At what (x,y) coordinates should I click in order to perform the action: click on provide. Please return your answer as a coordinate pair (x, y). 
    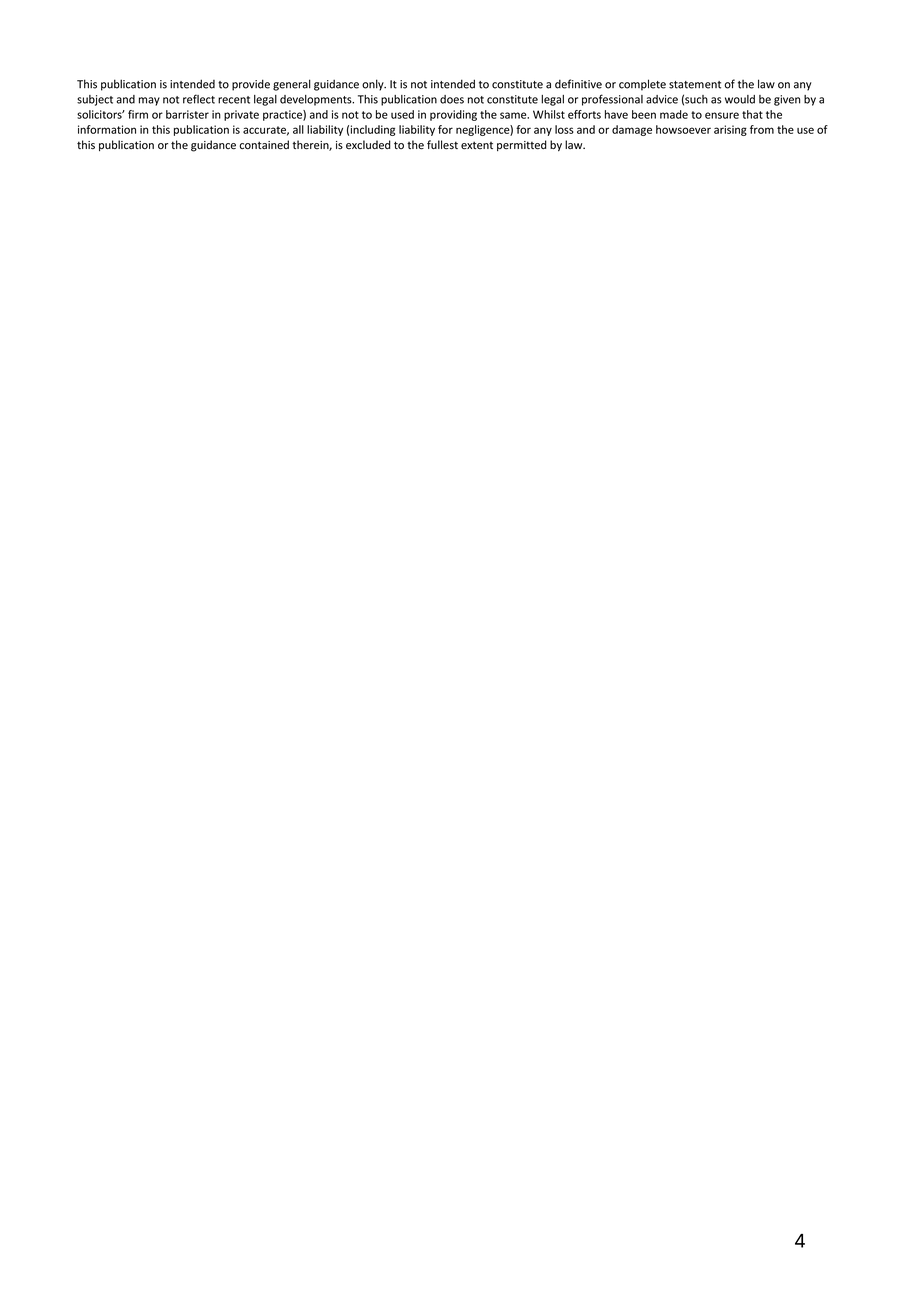
    Looking at the image, I should click on (251, 85).
